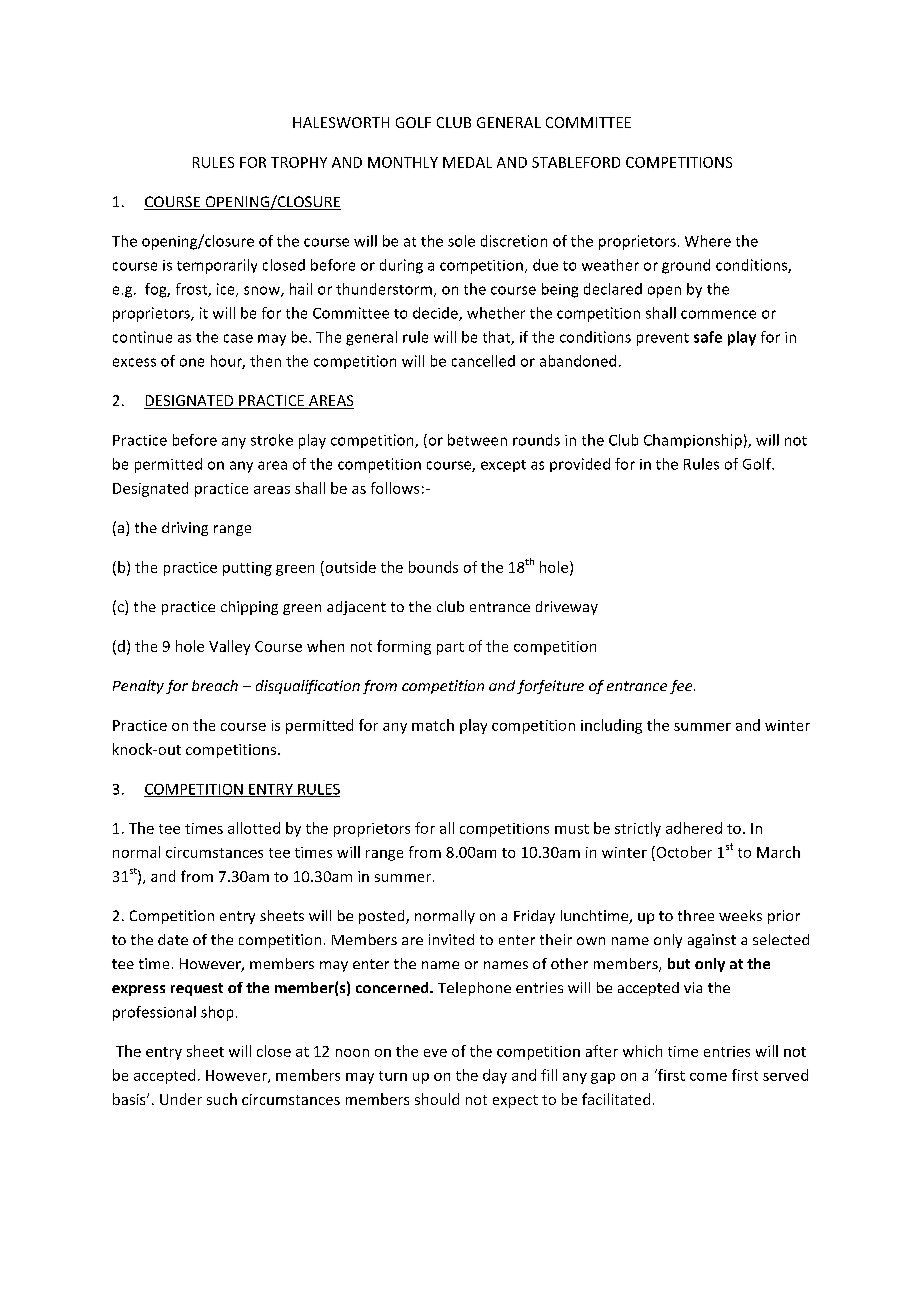  Describe the element at coordinates (254, 828) in the screenshot. I see `allotted` at that location.
